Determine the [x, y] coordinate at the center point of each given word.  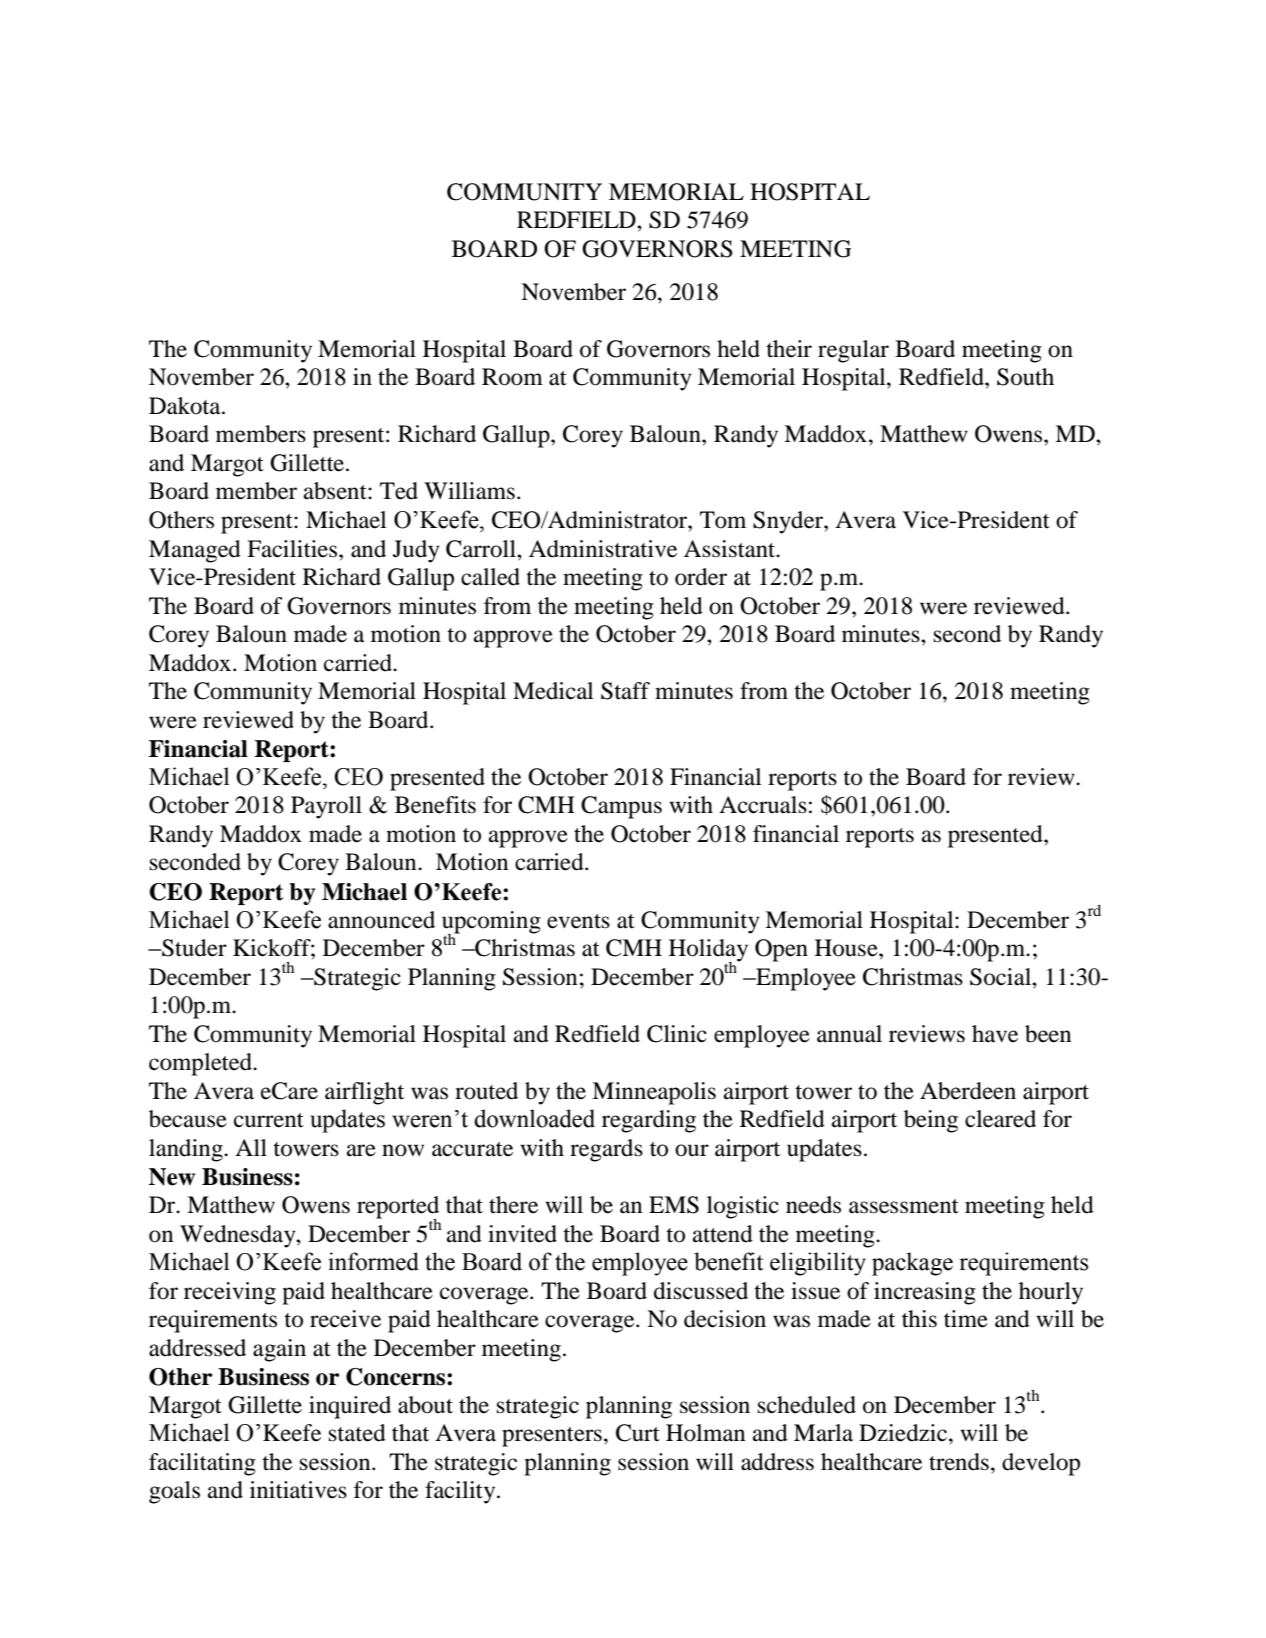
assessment [904, 1206]
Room [512, 377]
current [269, 1120]
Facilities [293, 549]
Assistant [731, 549]
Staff [625, 691]
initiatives [298, 1490]
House [847, 948]
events [578, 921]
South [1025, 377]
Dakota [186, 406]
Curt [638, 1433]
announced [381, 920]
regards [606, 1150]
